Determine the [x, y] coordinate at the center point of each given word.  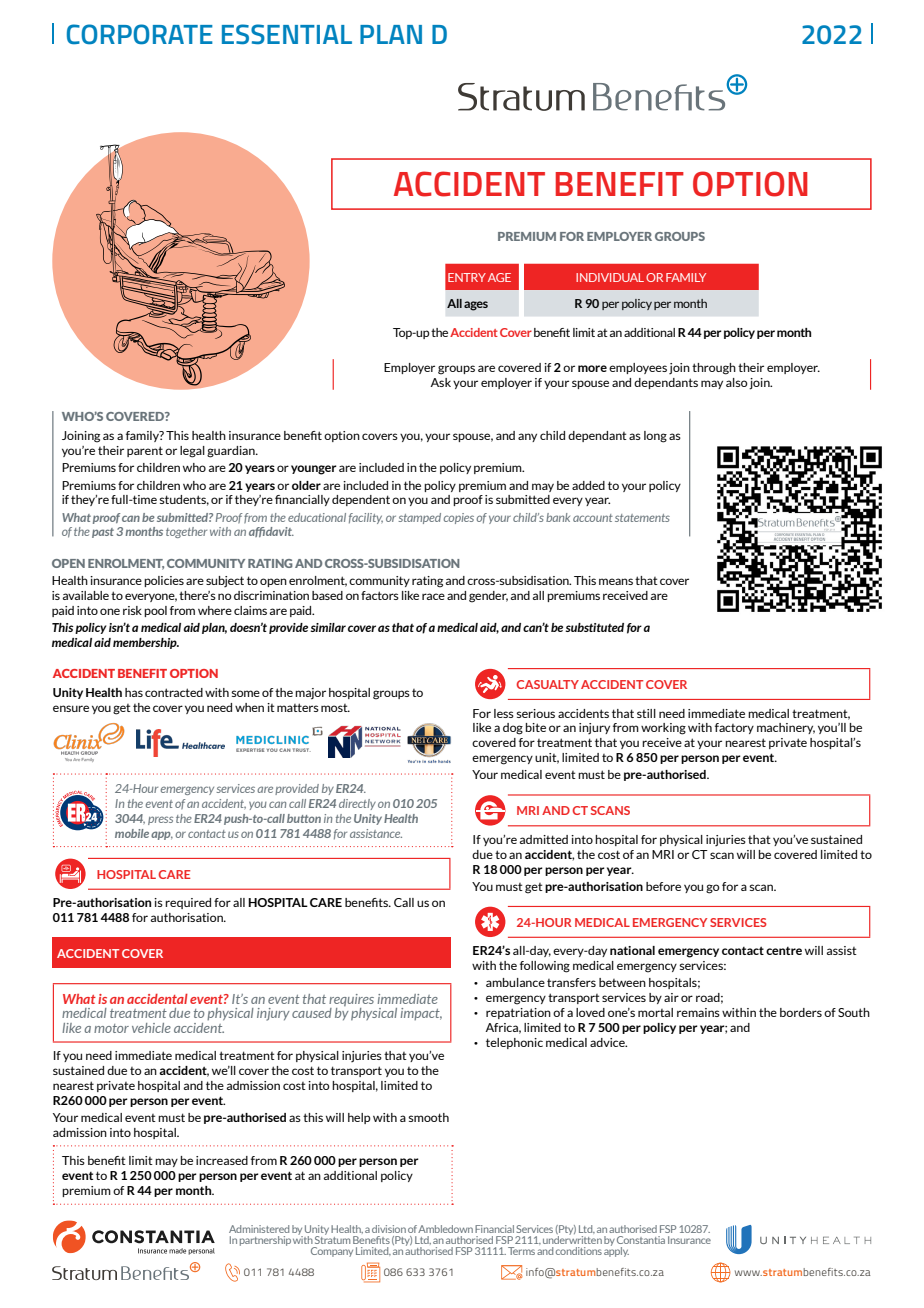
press [160, 820]
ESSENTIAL [287, 34]
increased [222, 1160]
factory [734, 728]
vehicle [151, 1028]
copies [459, 518]
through [714, 369]
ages [476, 306]
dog [513, 729]
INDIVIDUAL [610, 277]
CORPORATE [140, 34]
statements [642, 518]
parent [145, 451]
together [186, 532]
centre [784, 951]
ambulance [515, 982]
